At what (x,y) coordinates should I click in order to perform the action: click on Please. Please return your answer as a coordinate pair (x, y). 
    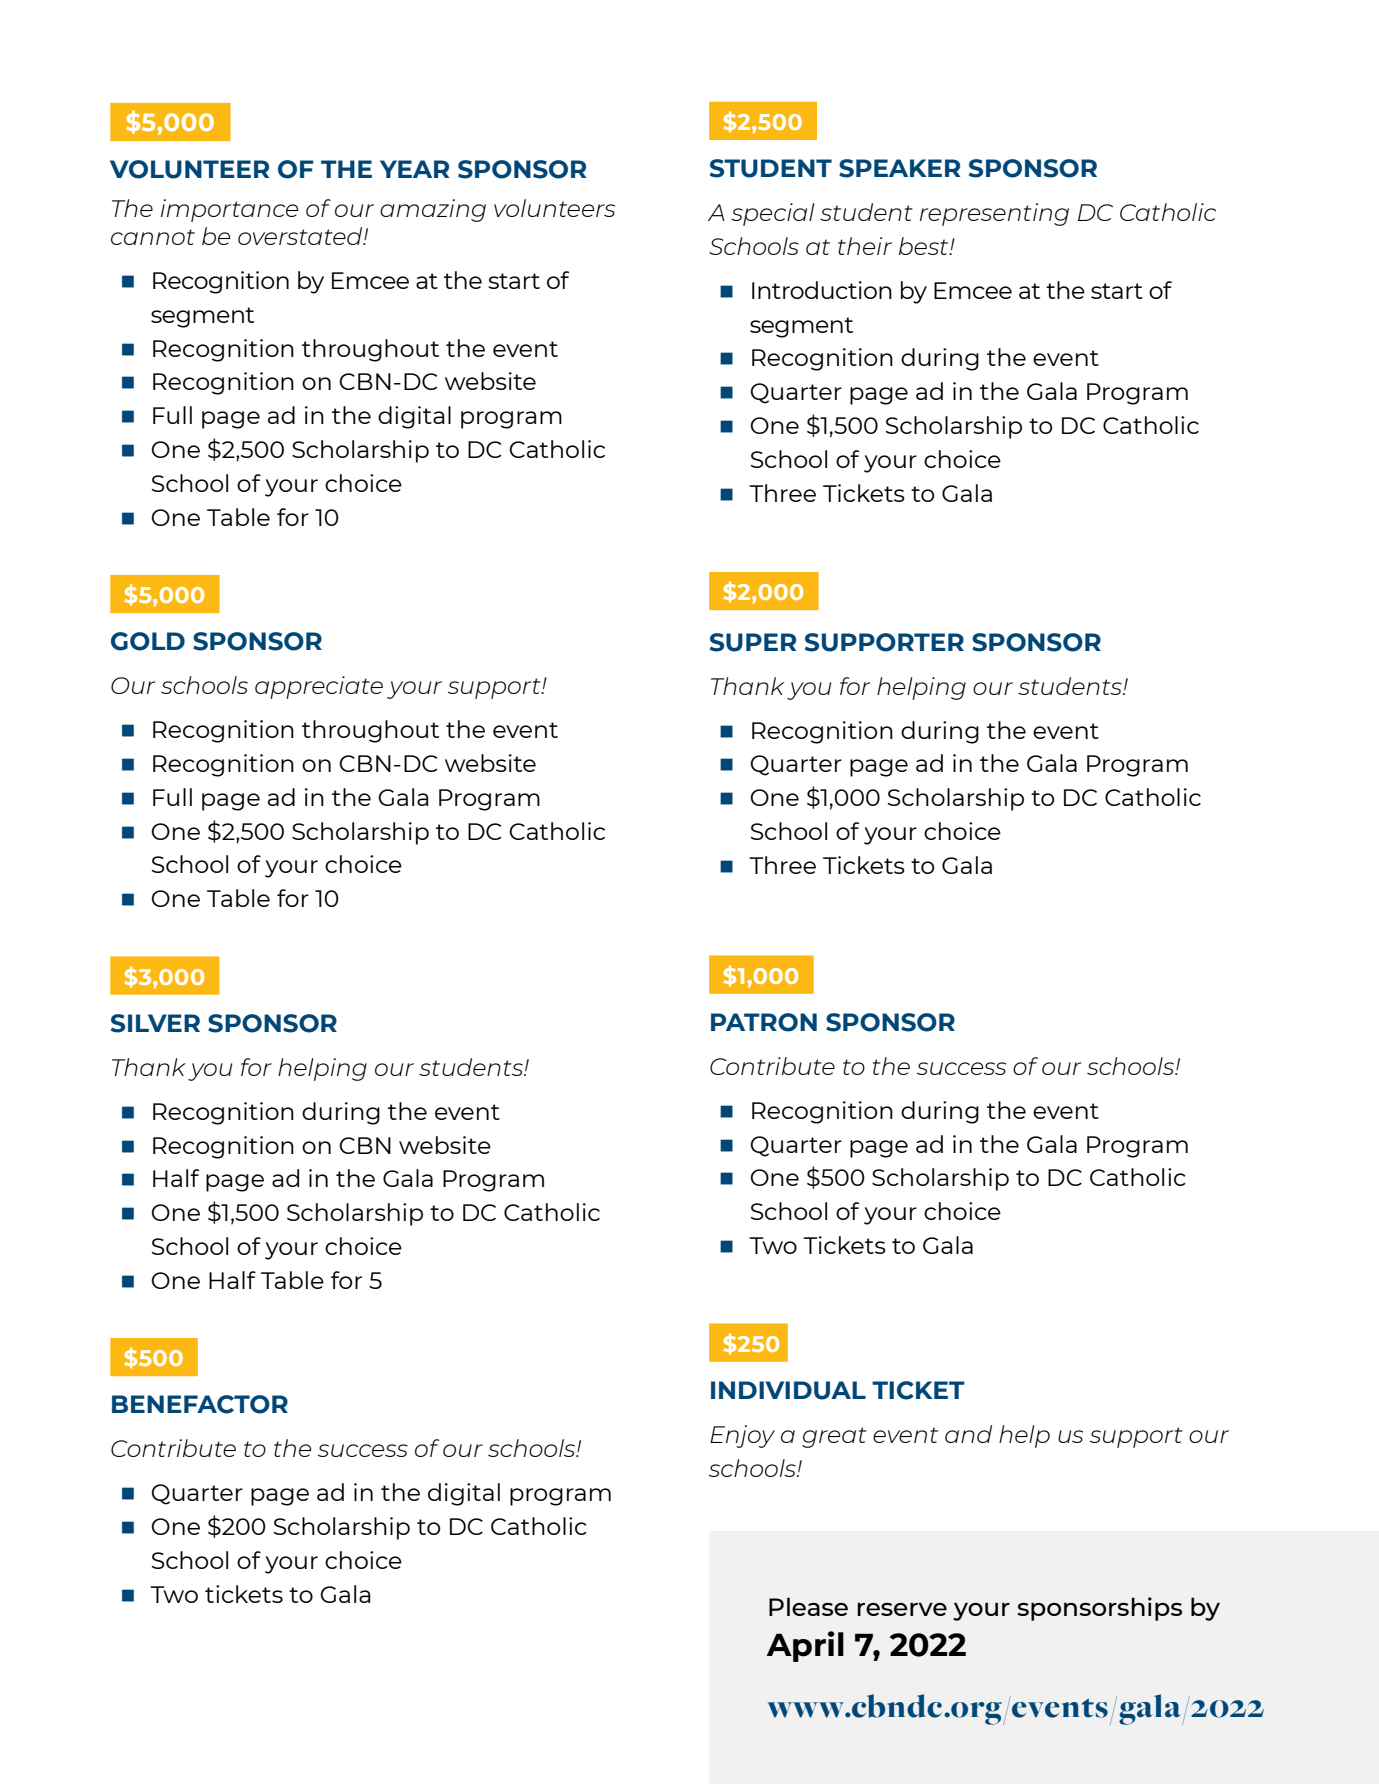
    Looking at the image, I should click on (808, 1606).
